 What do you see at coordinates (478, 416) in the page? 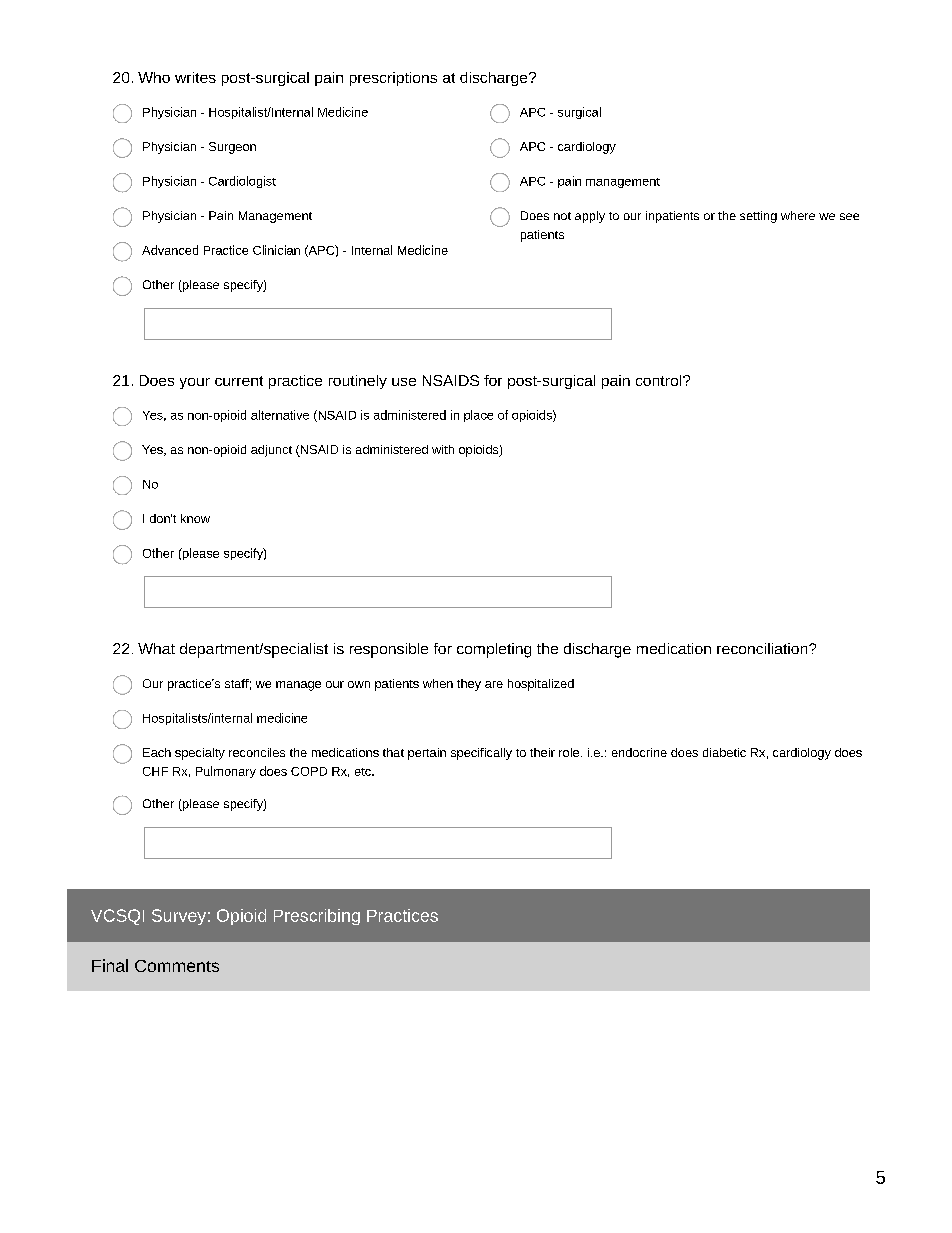
I see `place` at bounding box center [478, 416].
